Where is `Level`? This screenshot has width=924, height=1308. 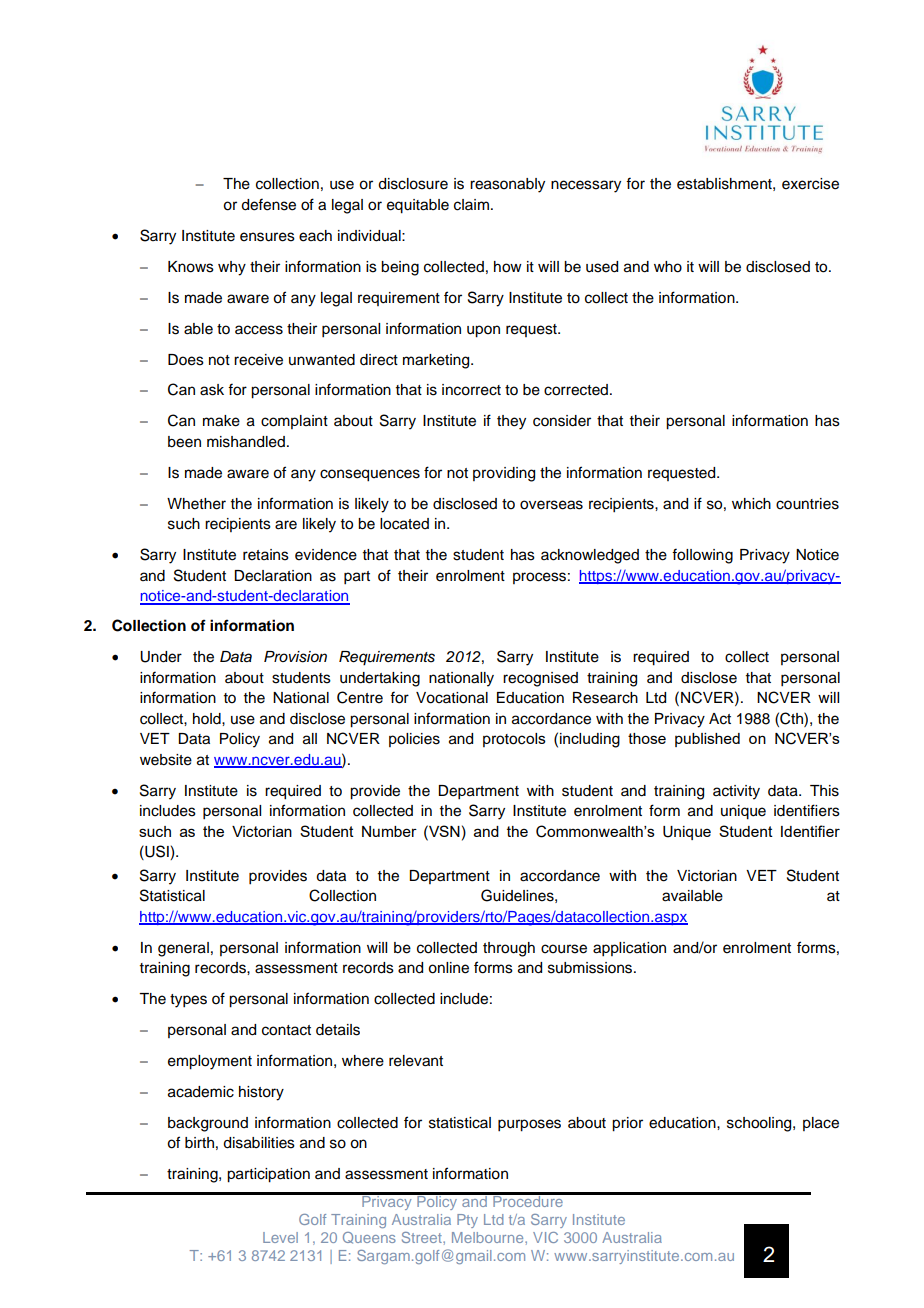 Level is located at coordinates (280, 1237).
